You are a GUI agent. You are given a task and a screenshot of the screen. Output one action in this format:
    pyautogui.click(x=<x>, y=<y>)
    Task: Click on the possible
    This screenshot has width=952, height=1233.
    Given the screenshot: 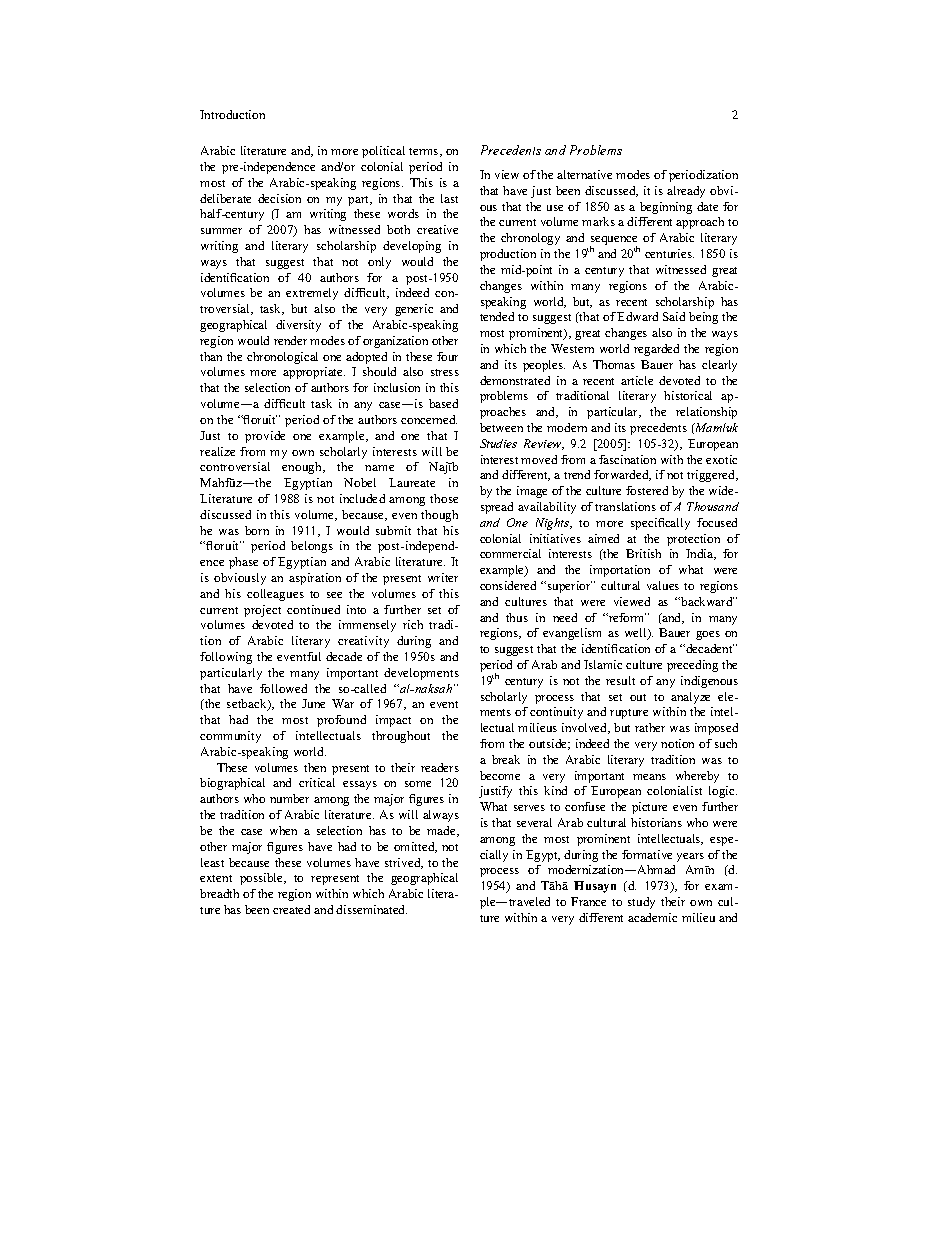 What is the action you would take?
    pyautogui.click(x=263, y=879)
